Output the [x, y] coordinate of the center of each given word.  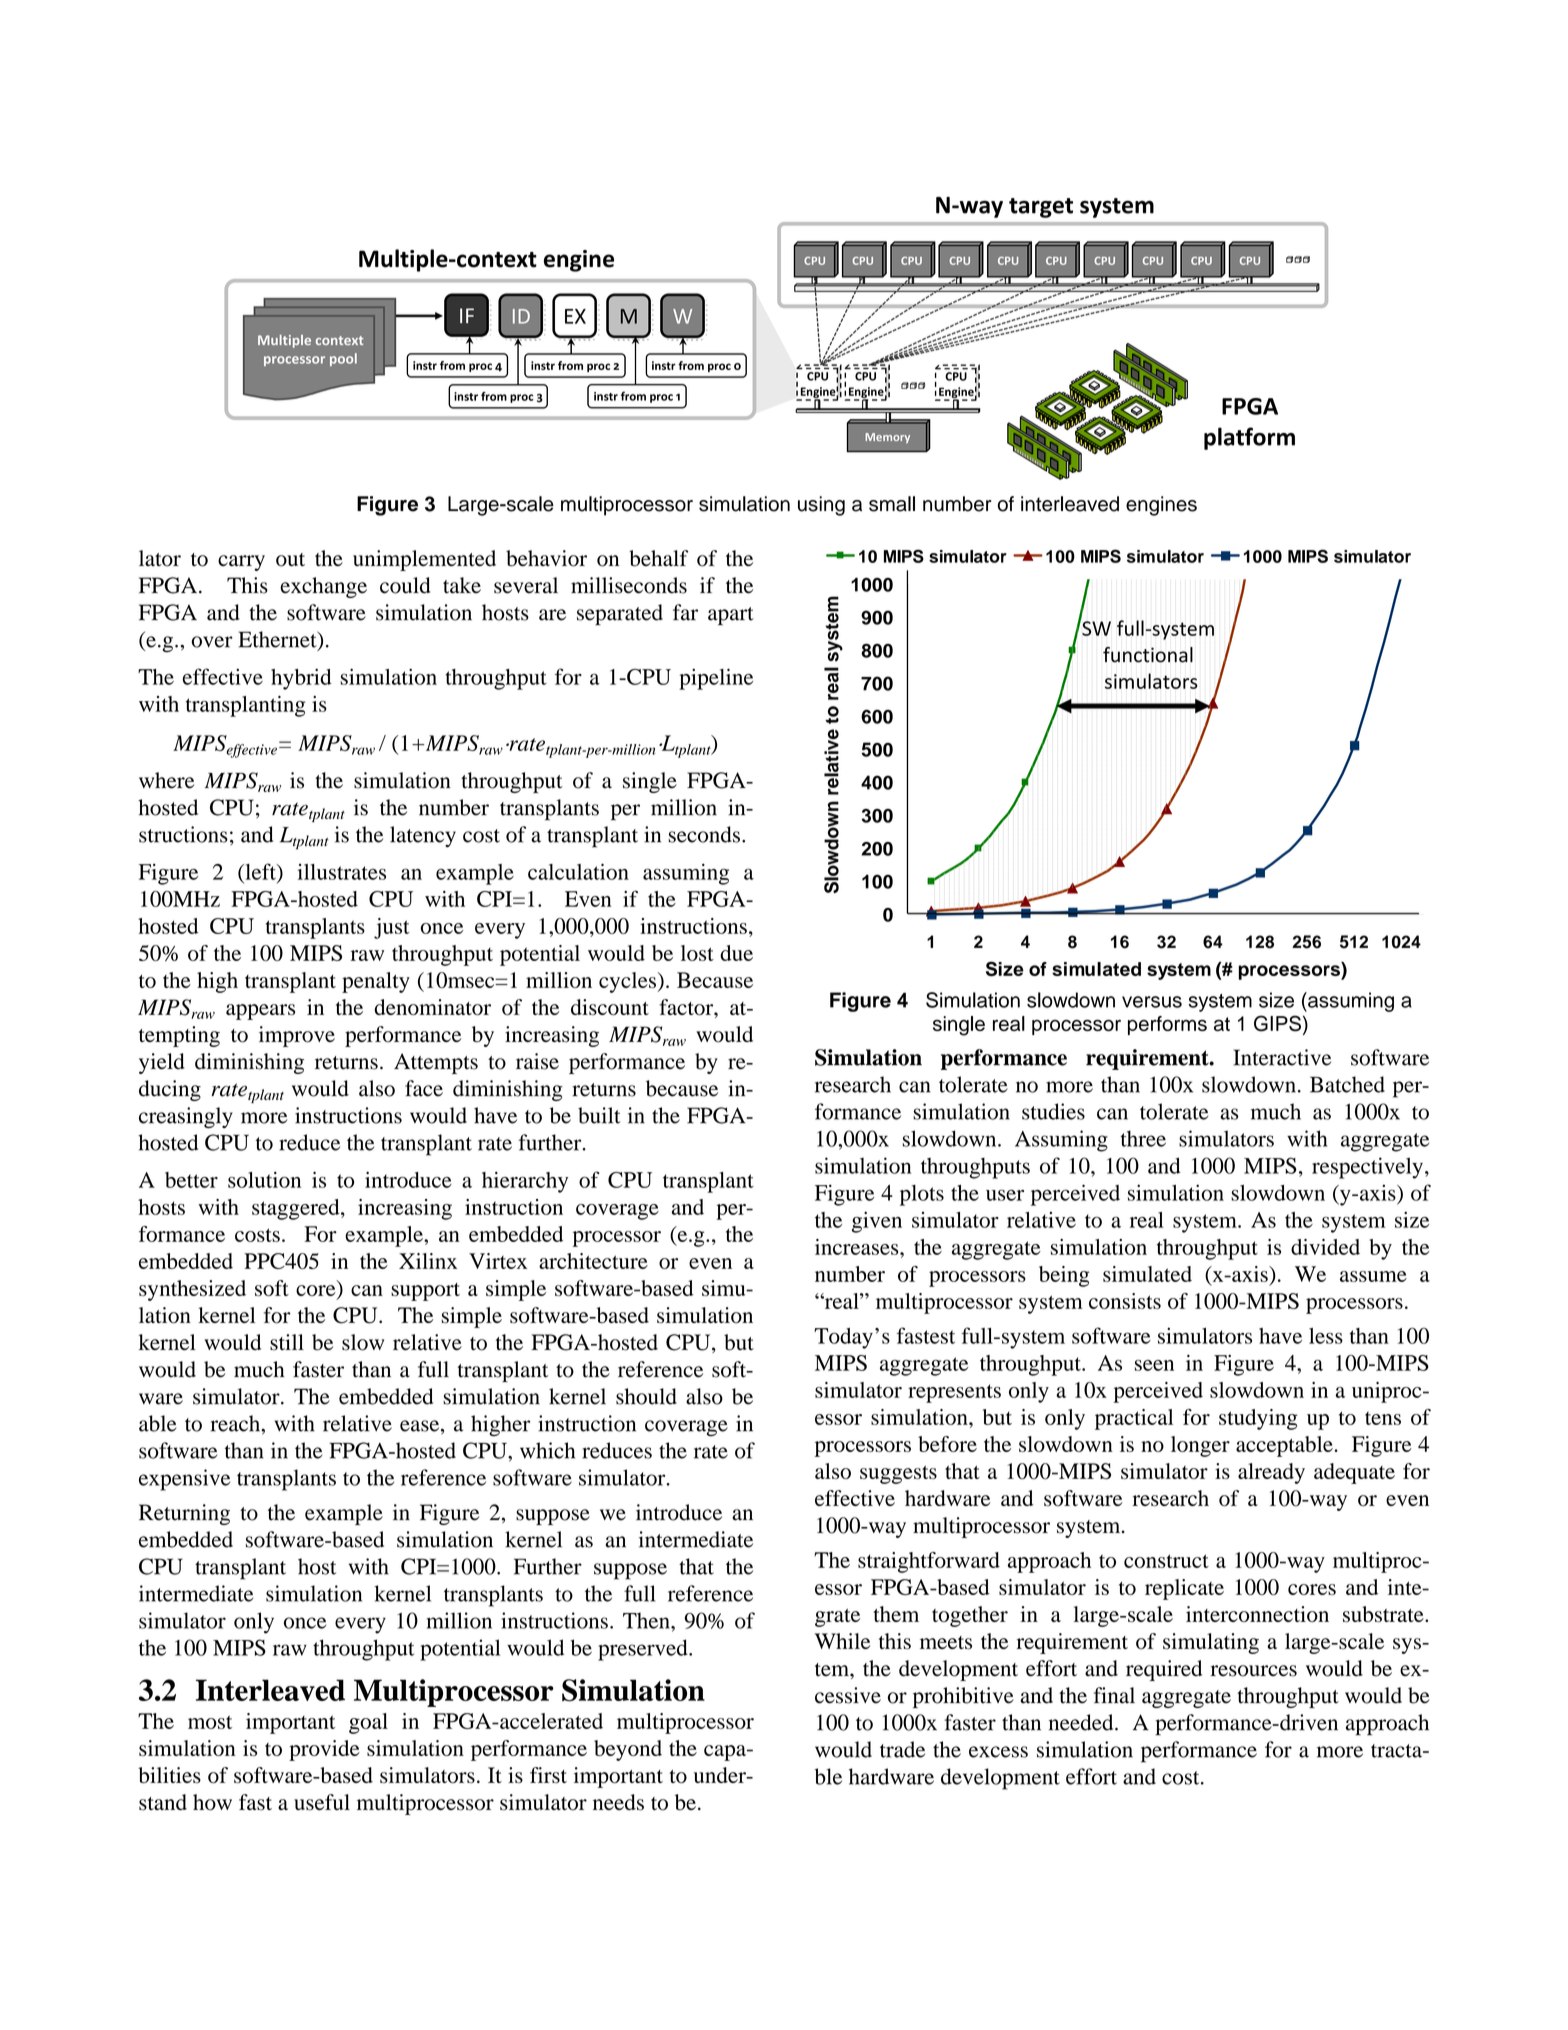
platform [1249, 438]
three [1143, 1138]
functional [1148, 655]
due [736, 953]
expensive [184, 1480]
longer [1200, 1446]
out [290, 560]
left [260, 871]
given [877, 1222]
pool [343, 359]
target [1041, 208]
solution [264, 1180]
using [821, 506]
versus [1152, 1002]
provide [324, 1750]
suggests [898, 1475]
